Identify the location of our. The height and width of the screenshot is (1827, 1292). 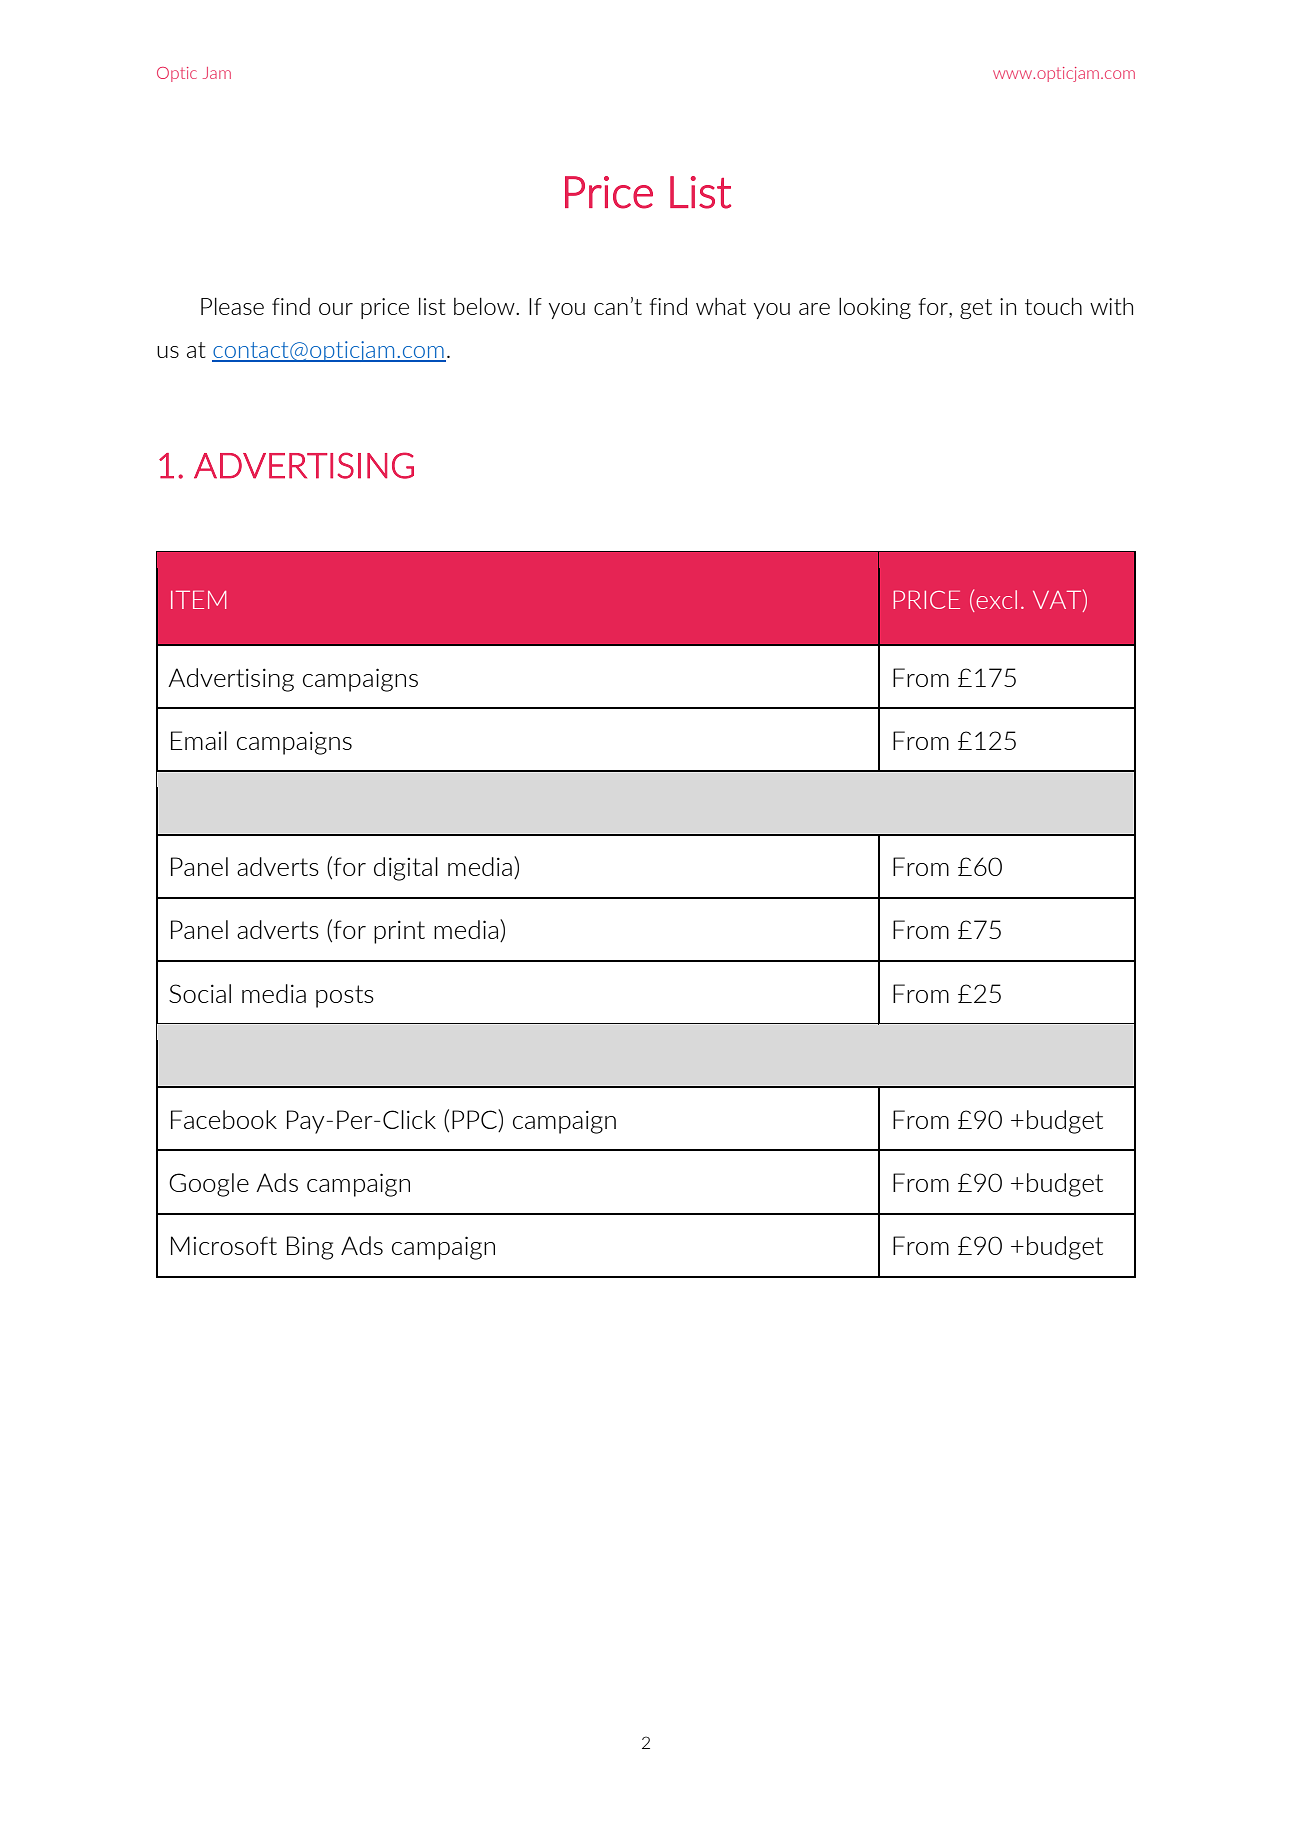
(336, 309).
